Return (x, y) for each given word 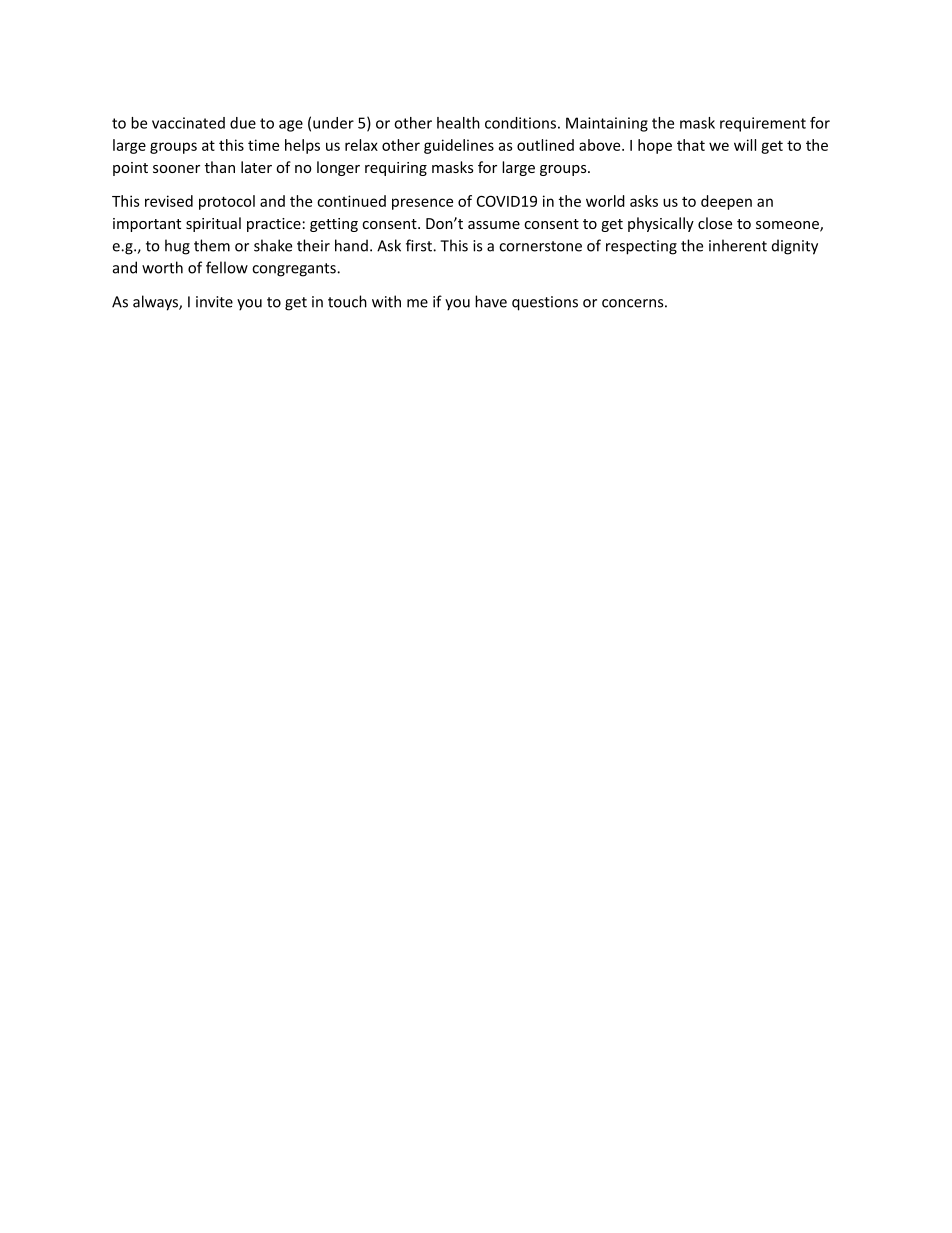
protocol (227, 202)
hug (177, 247)
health (458, 123)
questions (545, 303)
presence (422, 204)
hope (655, 146)
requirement (763, 124)
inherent (738, 245)
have (491, 301)
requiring (396, 169)
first (420, 245)
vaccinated (188, 123)
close (715, 223)
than (220, 167)
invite (214, 302)
